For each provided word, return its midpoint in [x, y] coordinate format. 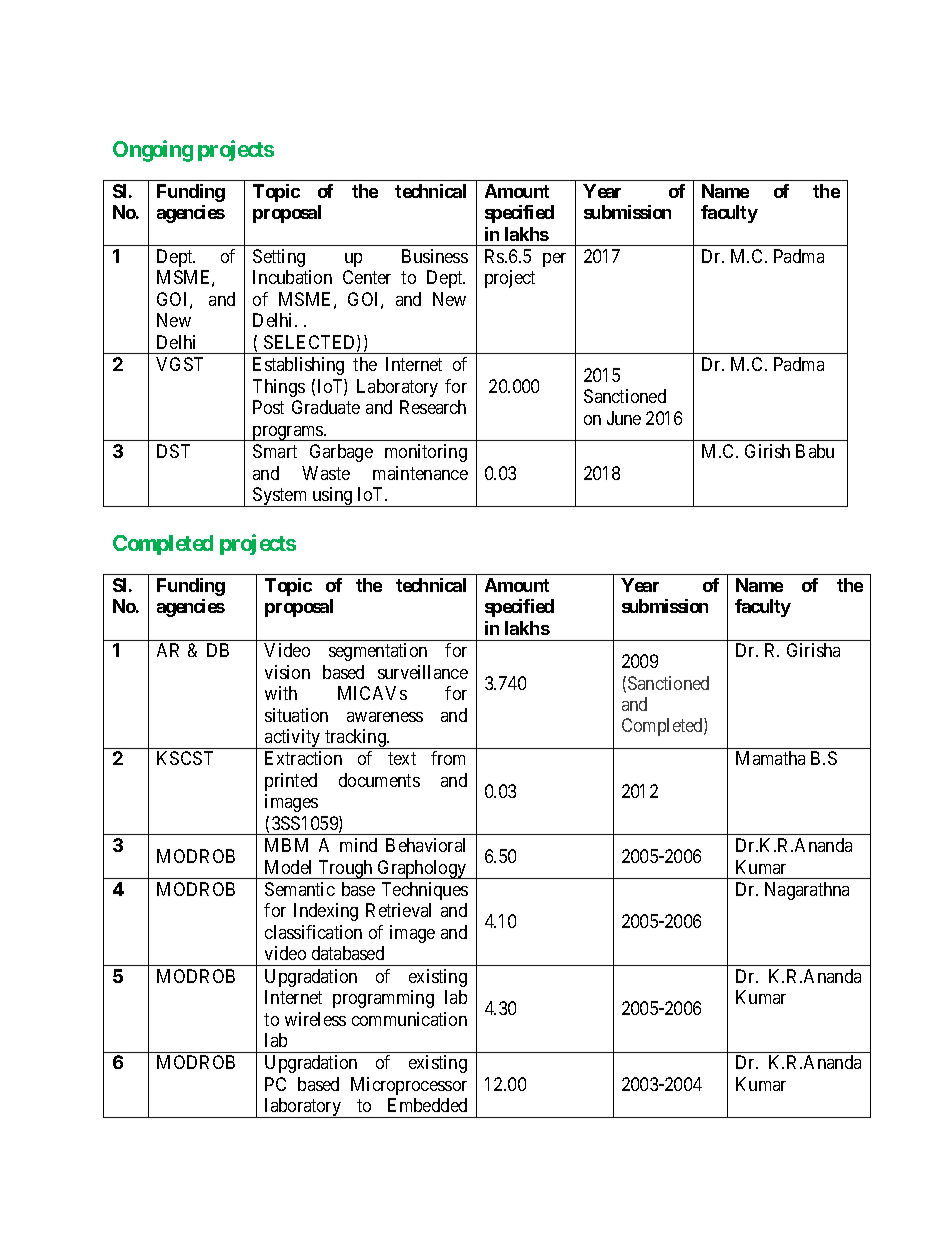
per [554, 260]
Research [433, 407]
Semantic [300, 889]
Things [279, 388]
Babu [815, 451]
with [281, 693]
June [624, 418]
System [280, 497]
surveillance [423, 672]
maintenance [420, 473]
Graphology [422, 869]
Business [435, 256]
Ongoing [153, 151]
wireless [315, 1019]
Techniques [425, 891]
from [448, 758]
